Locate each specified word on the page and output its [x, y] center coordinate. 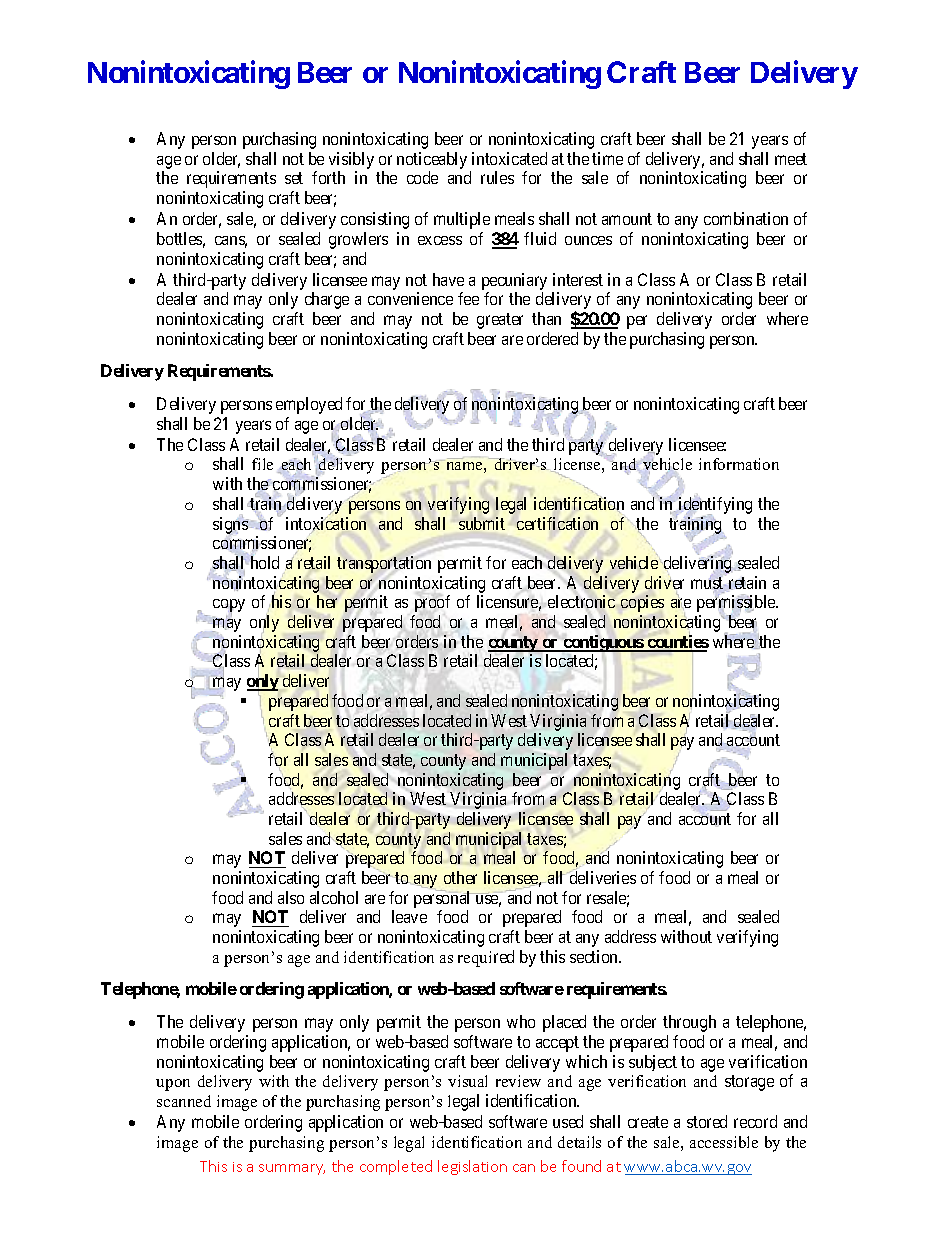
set [294, 178]
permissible [737, 605]
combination [746, 218]
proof [432, 603]
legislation [472, 1167]
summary [292, 1169]
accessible [724, 1142]
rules [497, 177]
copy [229, 607]
